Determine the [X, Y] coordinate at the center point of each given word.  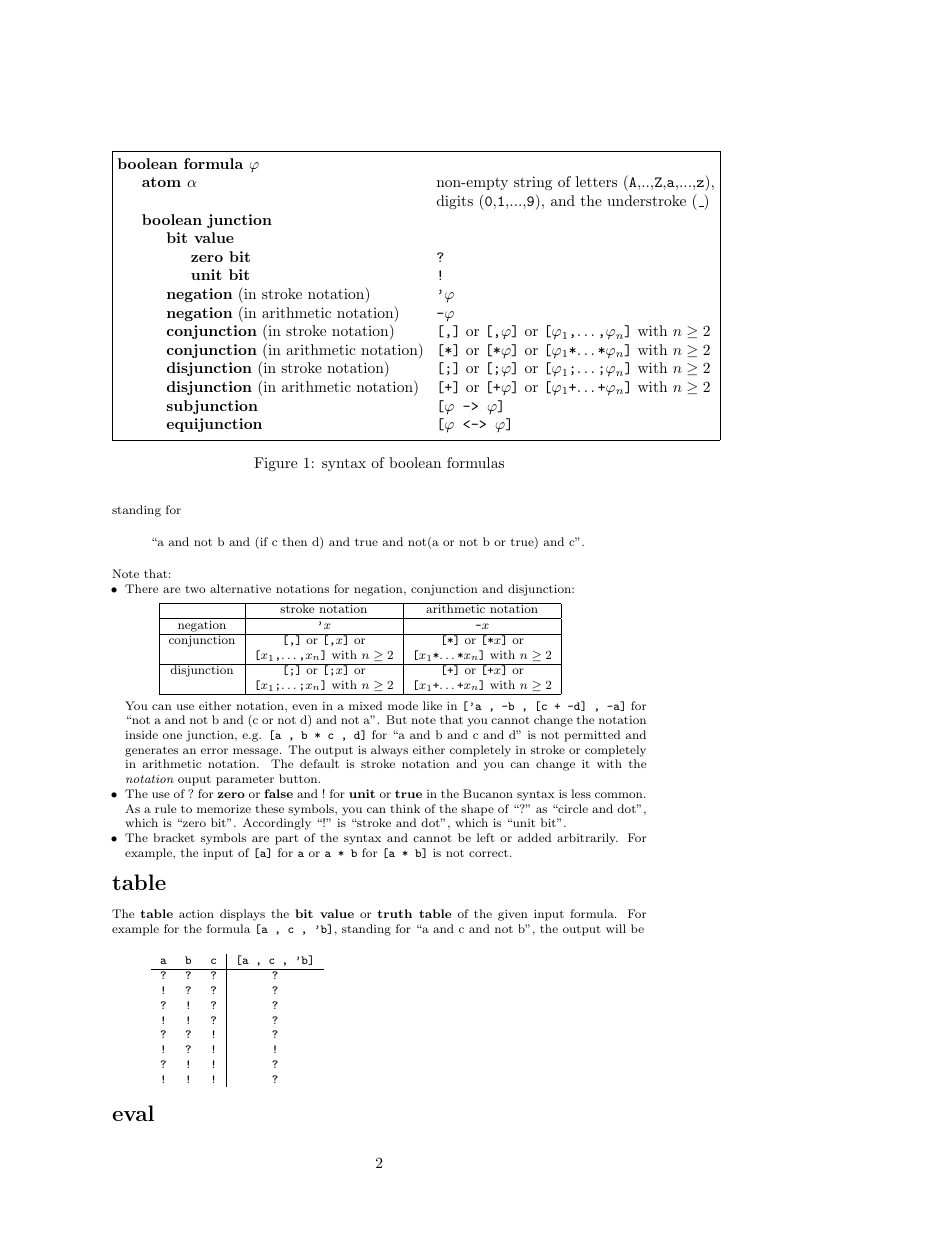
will [616, 928]
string [533, 183]
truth [394, 913]
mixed [365, 705]
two [195, 589]
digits [455, 202]
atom [161, 182]
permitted [592, 736]
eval [133, 1113]
